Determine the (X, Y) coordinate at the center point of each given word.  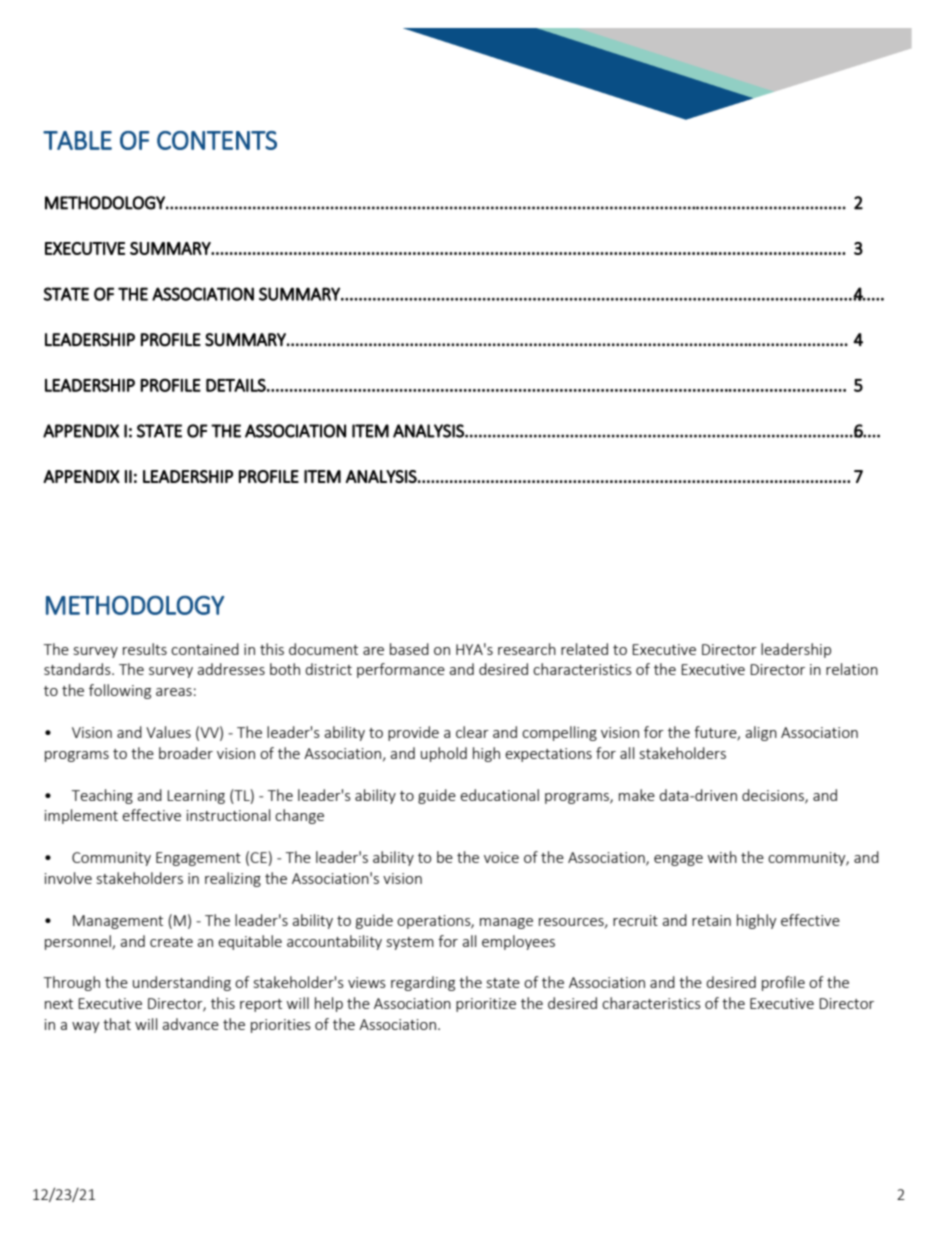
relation (852, 669)
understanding (182, 983)
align (761, 733)
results (145, 649)
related (584, 649)
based (409, 649)
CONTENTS (217, 140)
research (527, 649)
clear (472, 732)
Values (168, 732)
